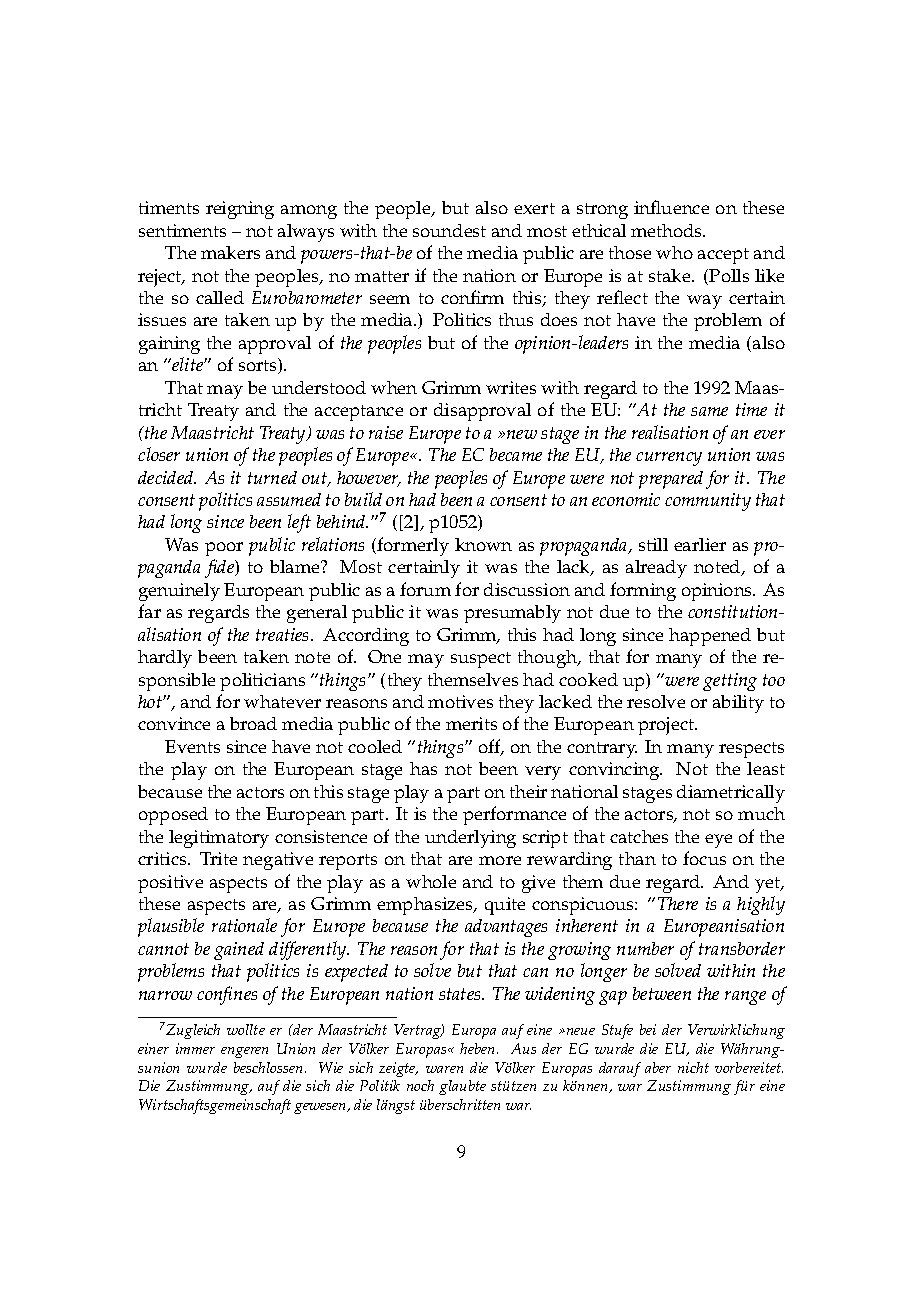 Image resolution: width=924 pixels, height=1308 pixels. What do you see at coordinates (668, 230) in the page?
I see `methods` at bounding box center [668, 230].
